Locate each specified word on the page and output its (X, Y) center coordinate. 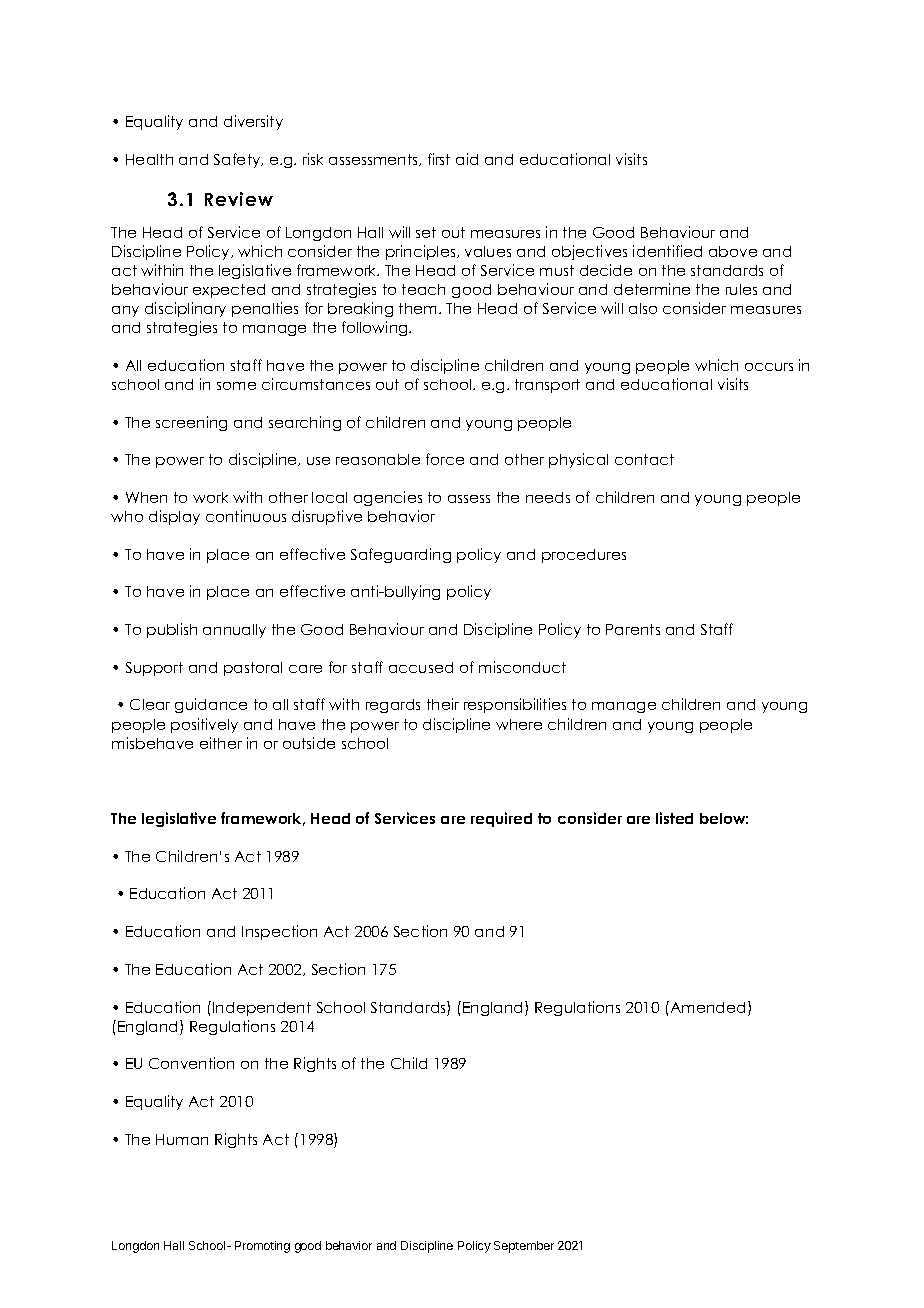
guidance (211, 705)
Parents (633, 629)
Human (182, 1139)
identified (667, 251)
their (443, 704)
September (524, 1247)
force (445, 459)
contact (644, 459)
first (439, 159)
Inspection (279, 932)
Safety (238, 160)
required (501, 819)
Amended (706, 1007)
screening (191, 423)
